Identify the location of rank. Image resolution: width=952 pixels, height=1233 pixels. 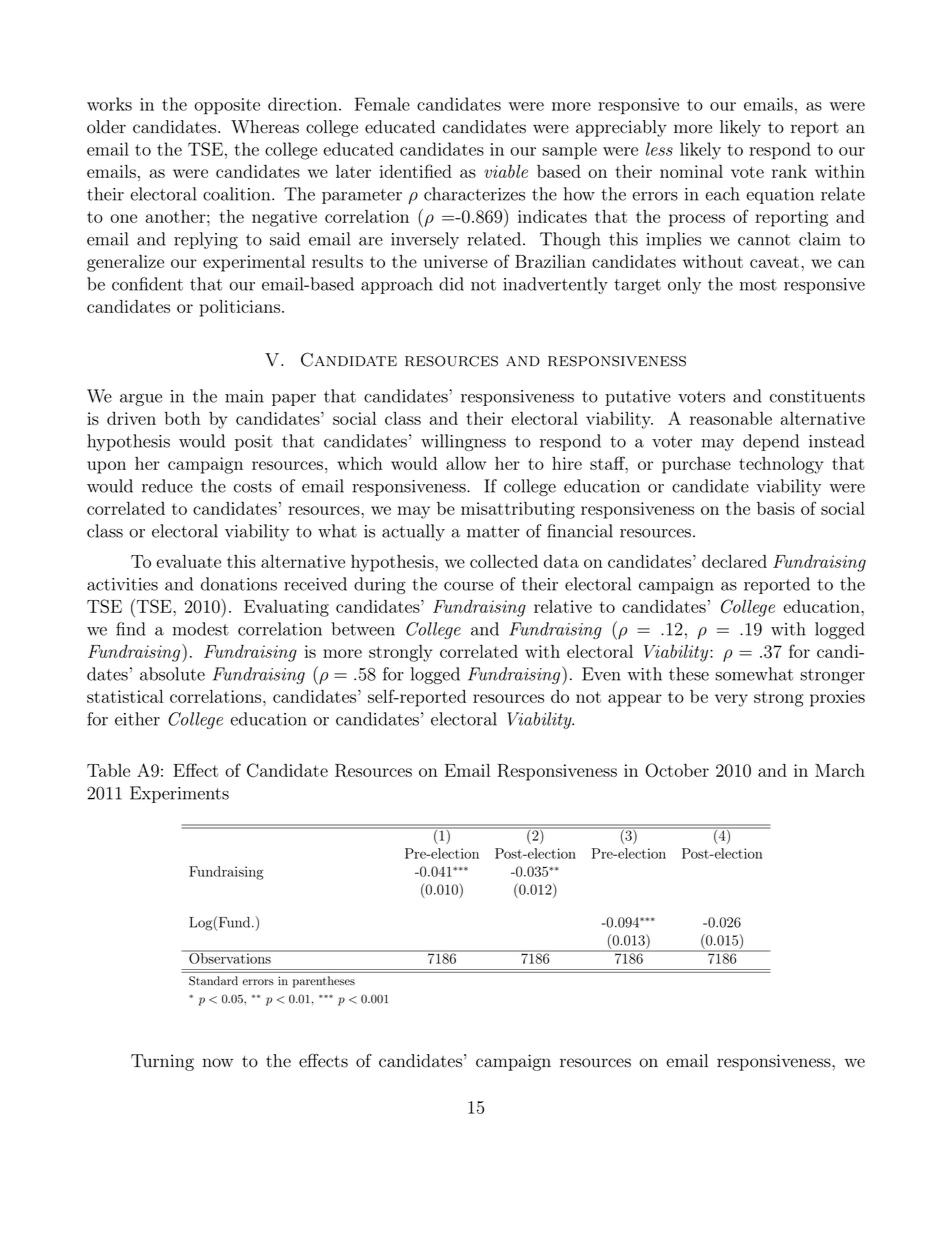
(789, 171).
